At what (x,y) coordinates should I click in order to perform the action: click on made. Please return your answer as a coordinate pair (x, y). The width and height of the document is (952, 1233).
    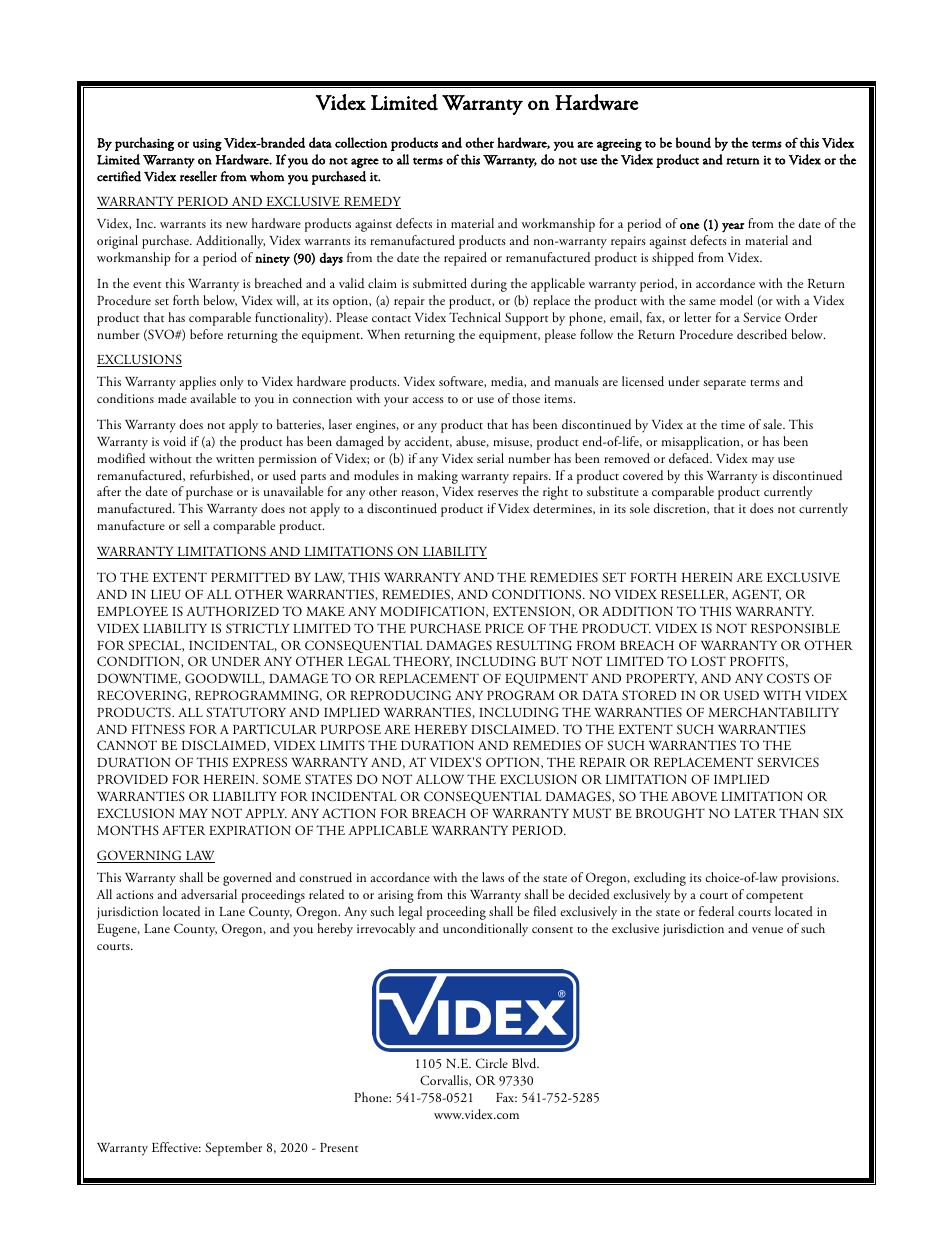
    Looking at the image, I should click on (172, 398).
